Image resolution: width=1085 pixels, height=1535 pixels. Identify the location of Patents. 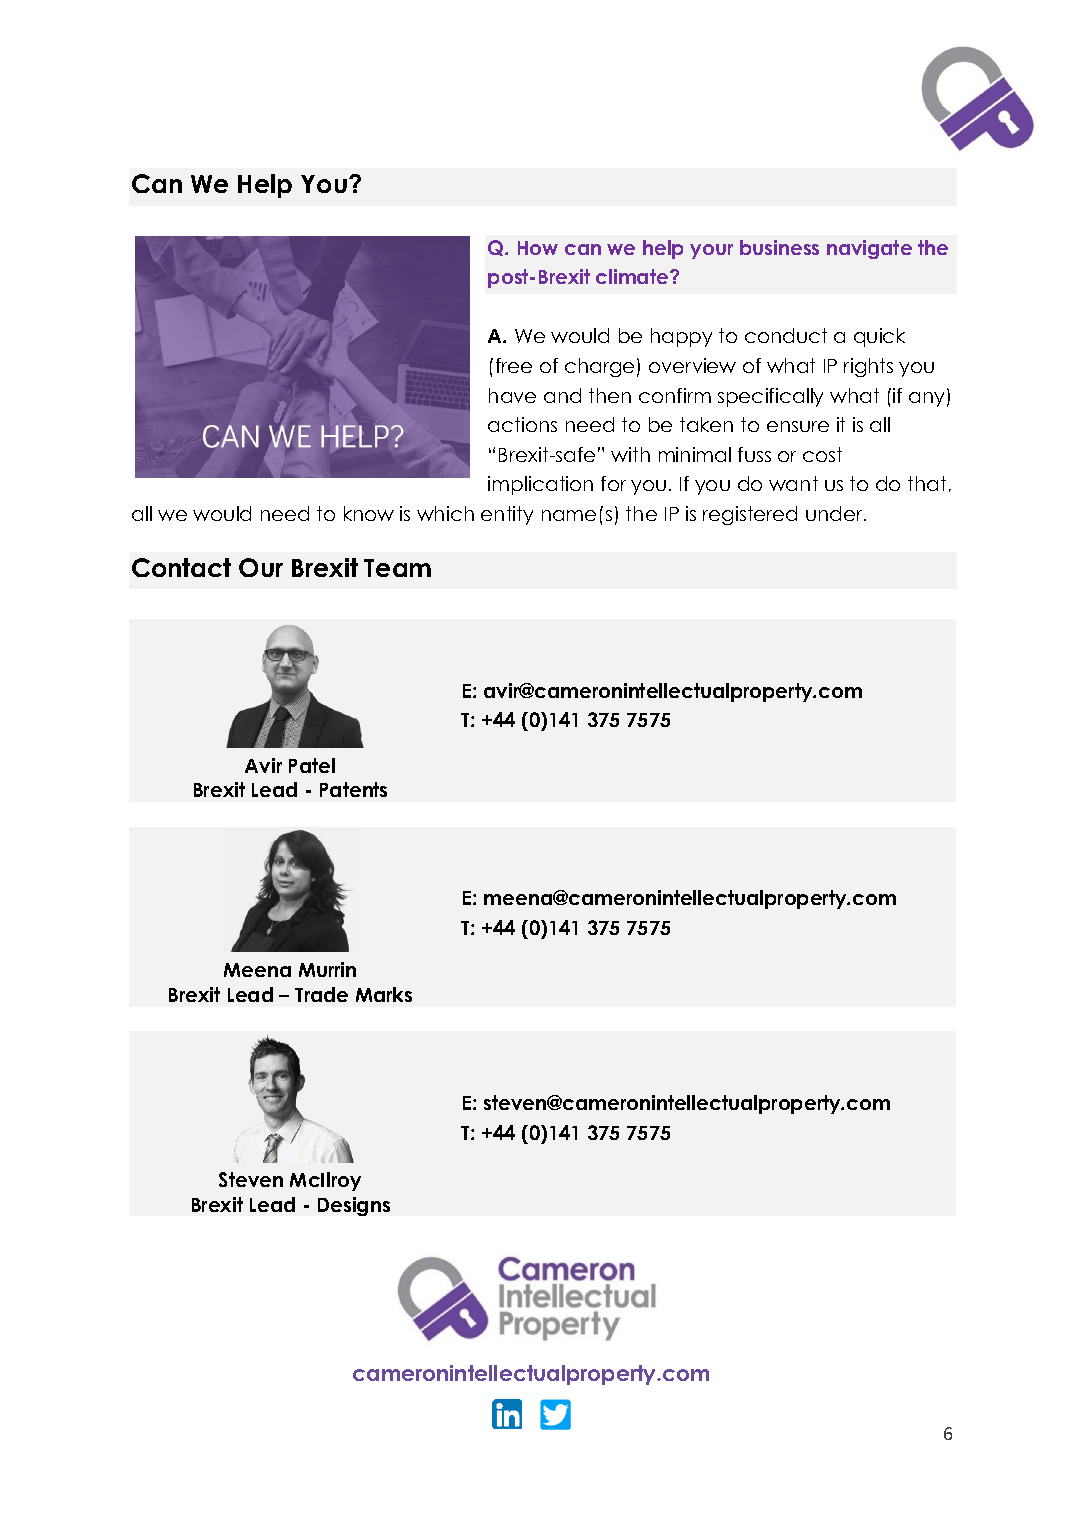
(353, 789).
